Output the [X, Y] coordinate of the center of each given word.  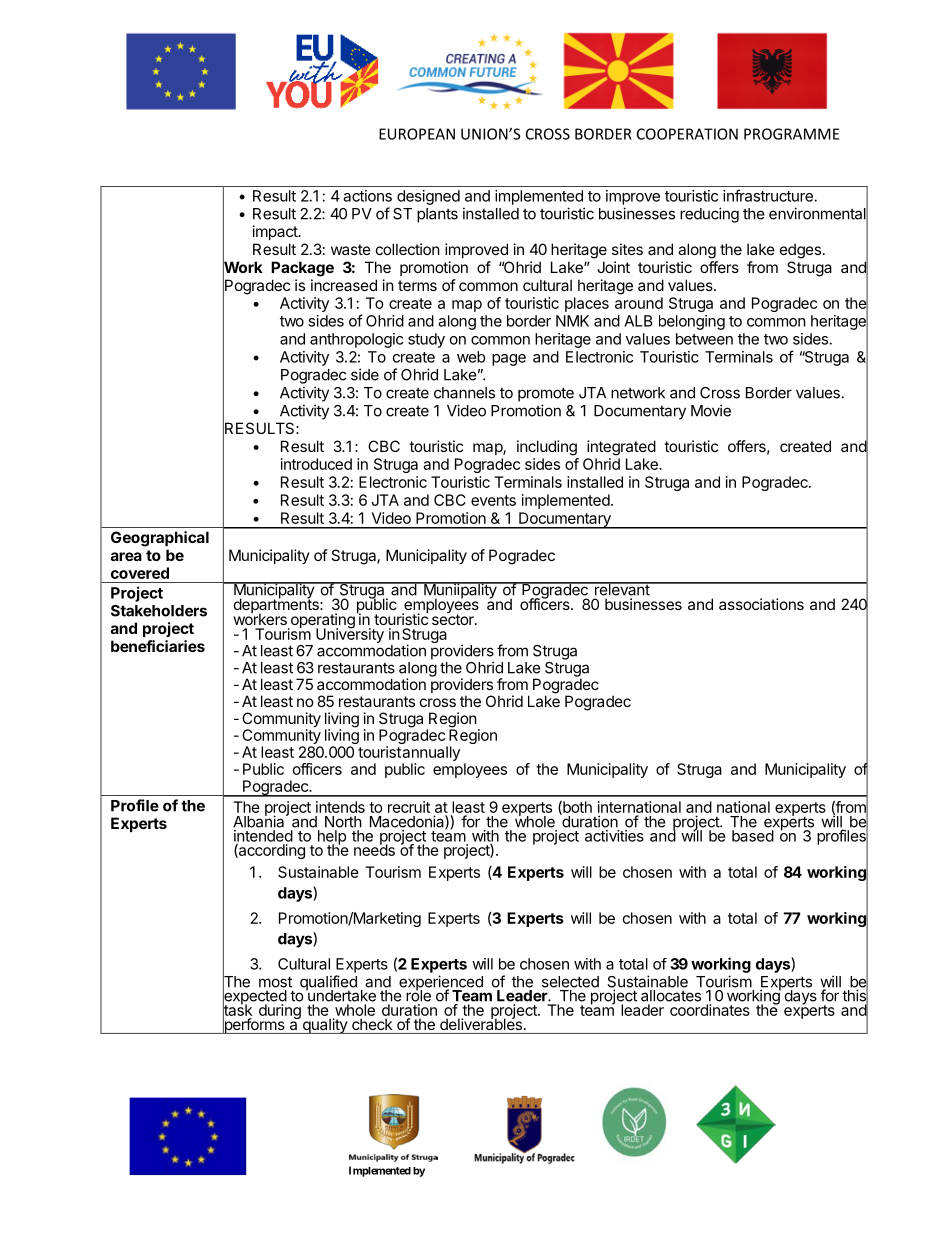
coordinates [710, 1010]
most [275, 982]
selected [570, 982]
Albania [260, 821]
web [471, 357]
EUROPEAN [417, 134]
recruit [409, 807]
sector [454, 618]
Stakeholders [159, 611]
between [704, 339]
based [753, 836]
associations [761, 604]
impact [276, 232]
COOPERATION [687, 134]
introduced [316, 464]
